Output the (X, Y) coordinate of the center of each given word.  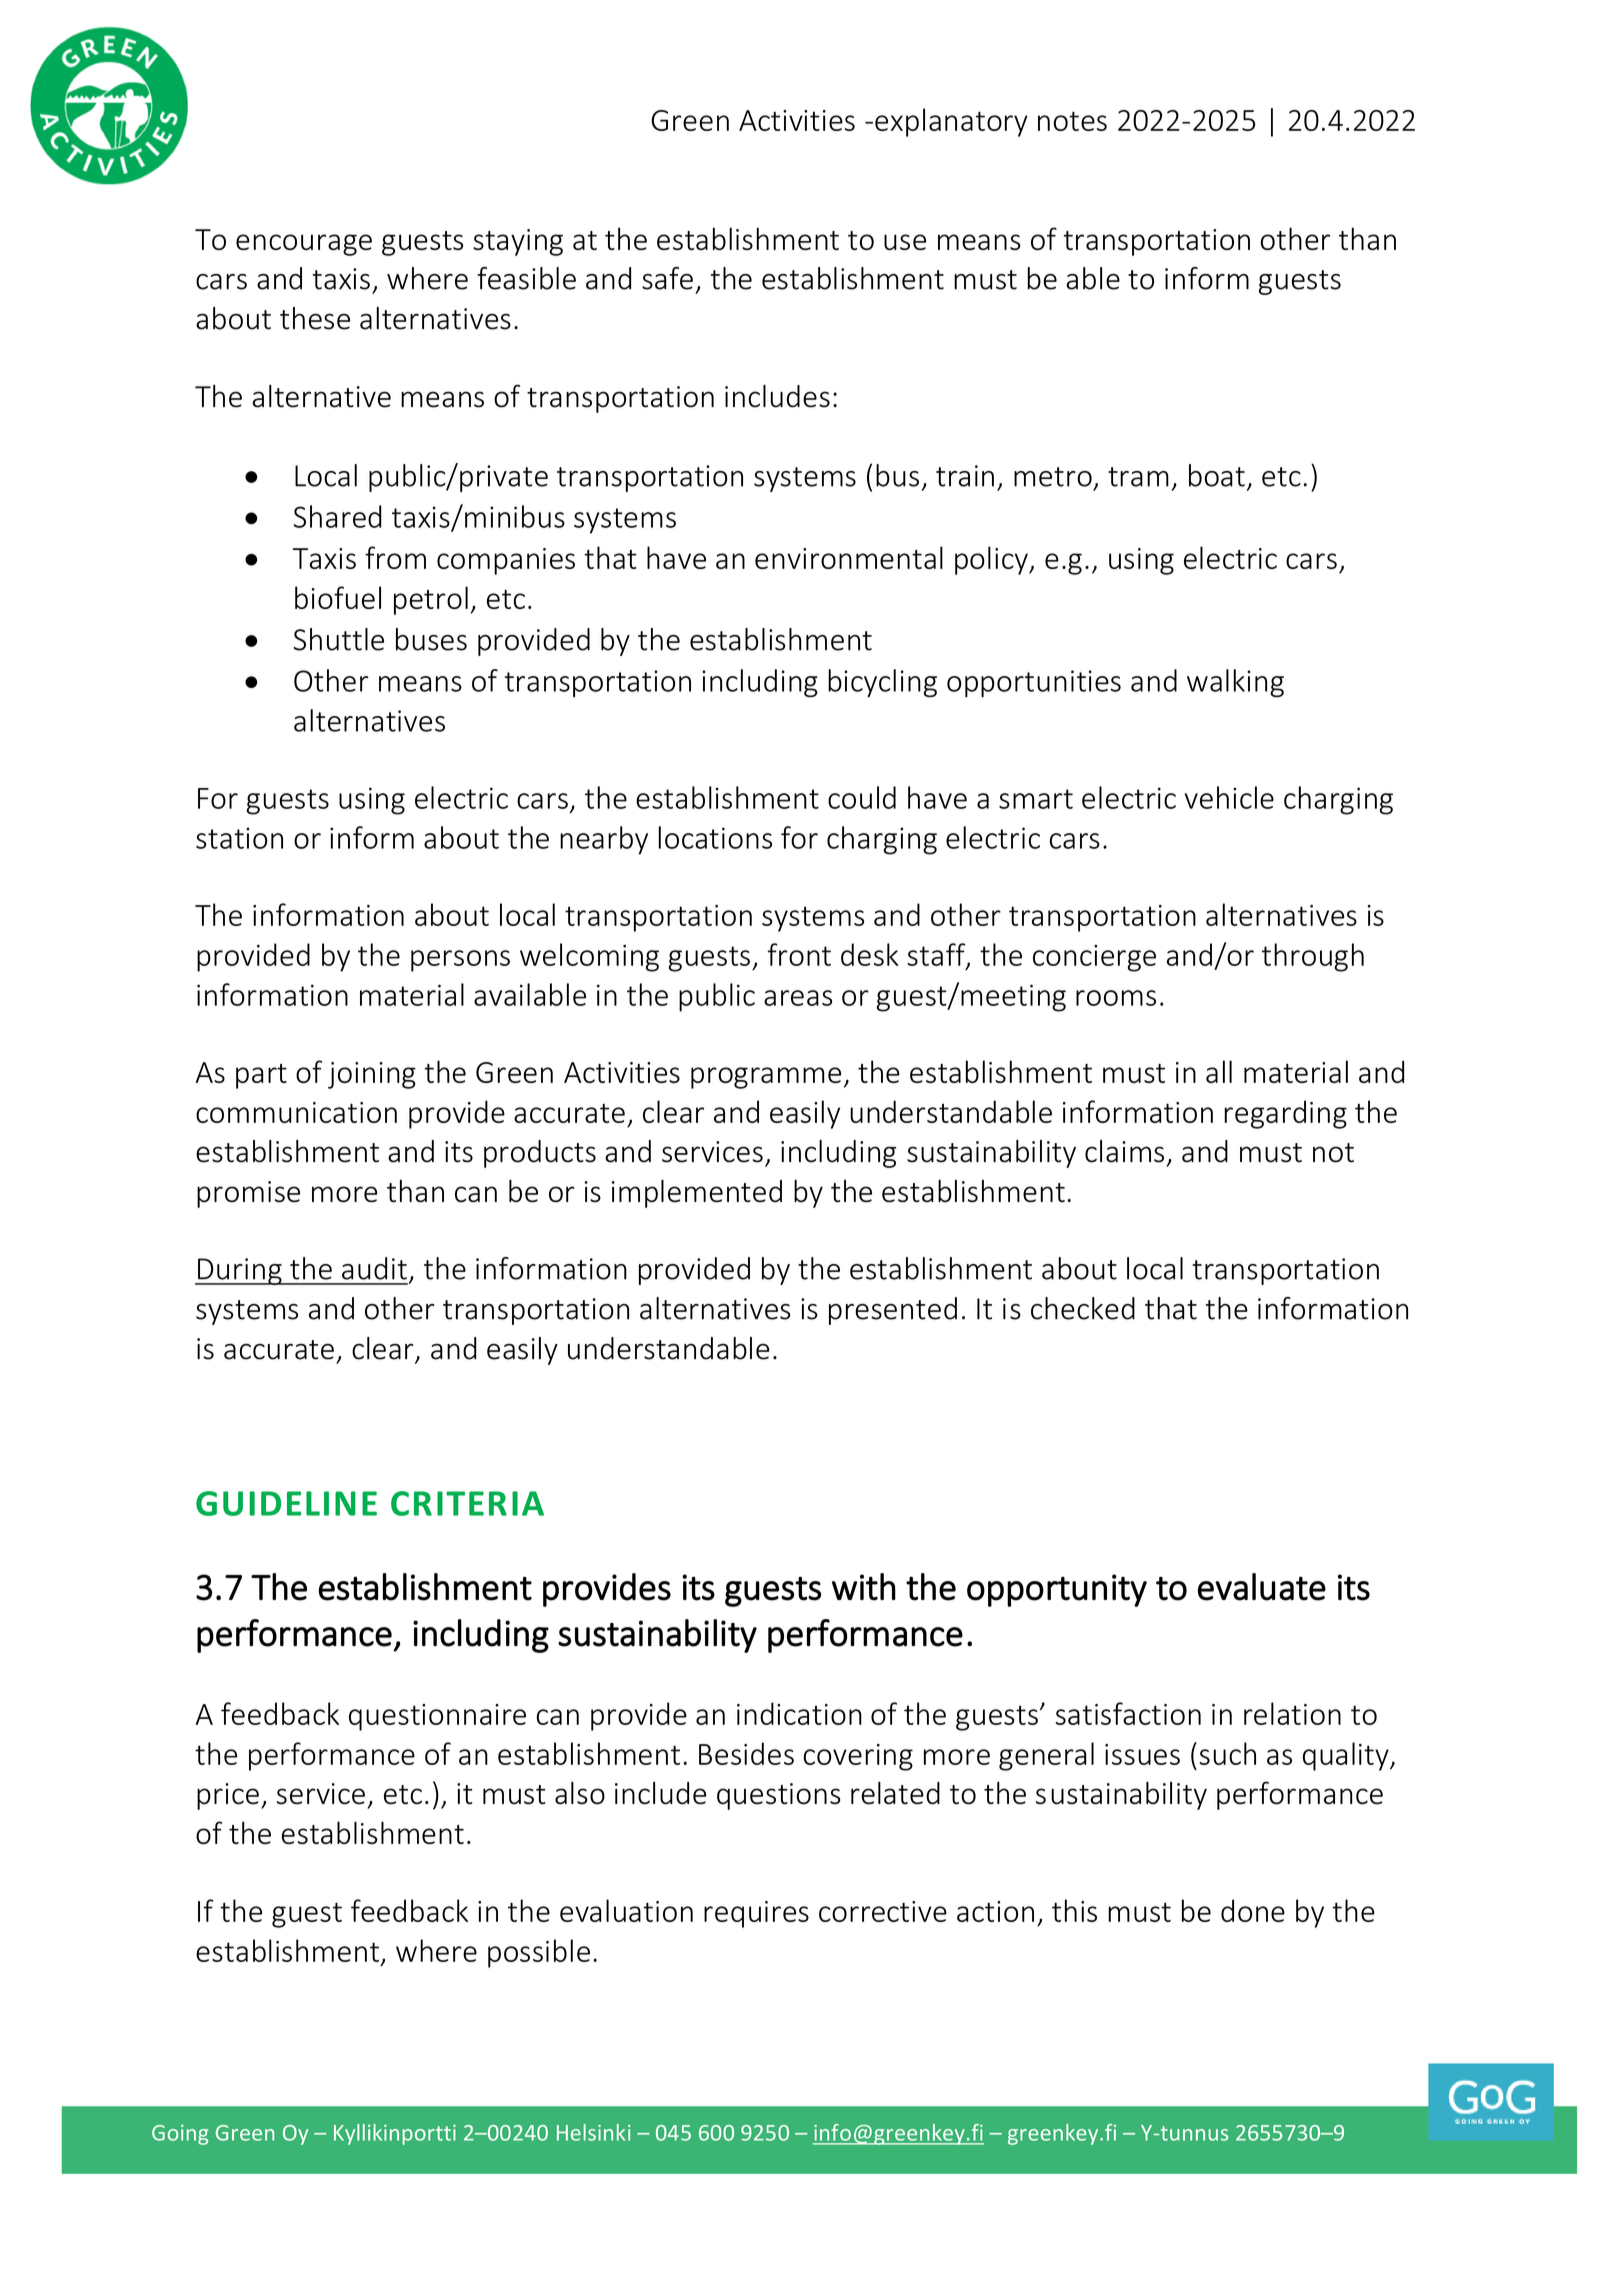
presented (893, 1311)
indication (799, 1713)
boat (1217, 475)
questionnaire (437, 1717)
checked (1083, 1308)
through (1313, 957)
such (1227, 1753)
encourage (304, 245)
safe (667, 278)
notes (1072, 121)
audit (374, 1268)
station (239, 838)
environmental (849, 557)
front (799, 954)
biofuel (338, 597)
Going (180, 2135)
